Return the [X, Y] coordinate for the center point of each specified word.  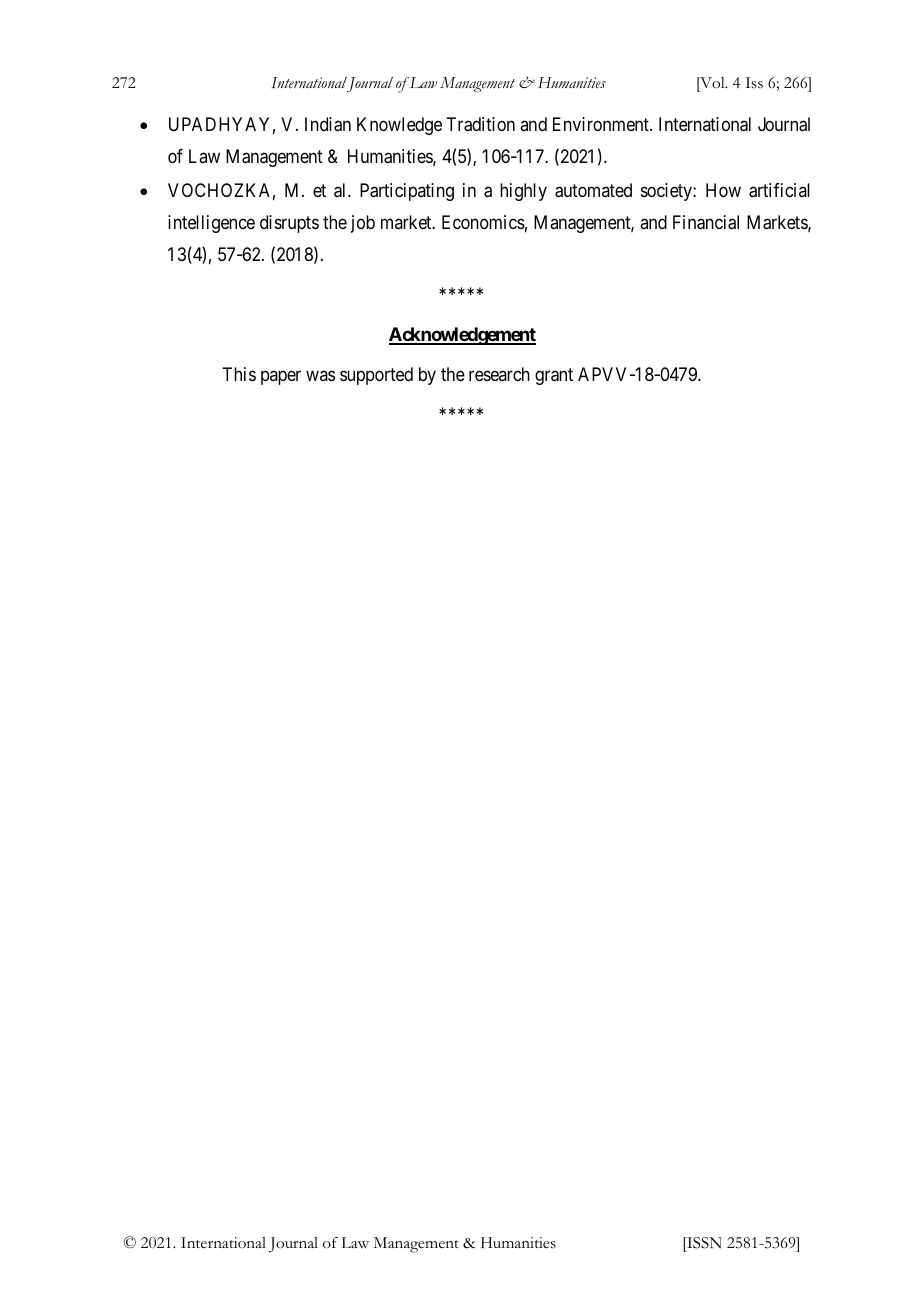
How [723, 190]
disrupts [289, 224]
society [667, 192]
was [320, 375]
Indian [328, 124]
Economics [483, 222]
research [499, 374]
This [239, 374]
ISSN [703, 1244]
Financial [706, 222]
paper [281, 377]
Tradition [480, 124]
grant [554, 376]
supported [376, 376]
